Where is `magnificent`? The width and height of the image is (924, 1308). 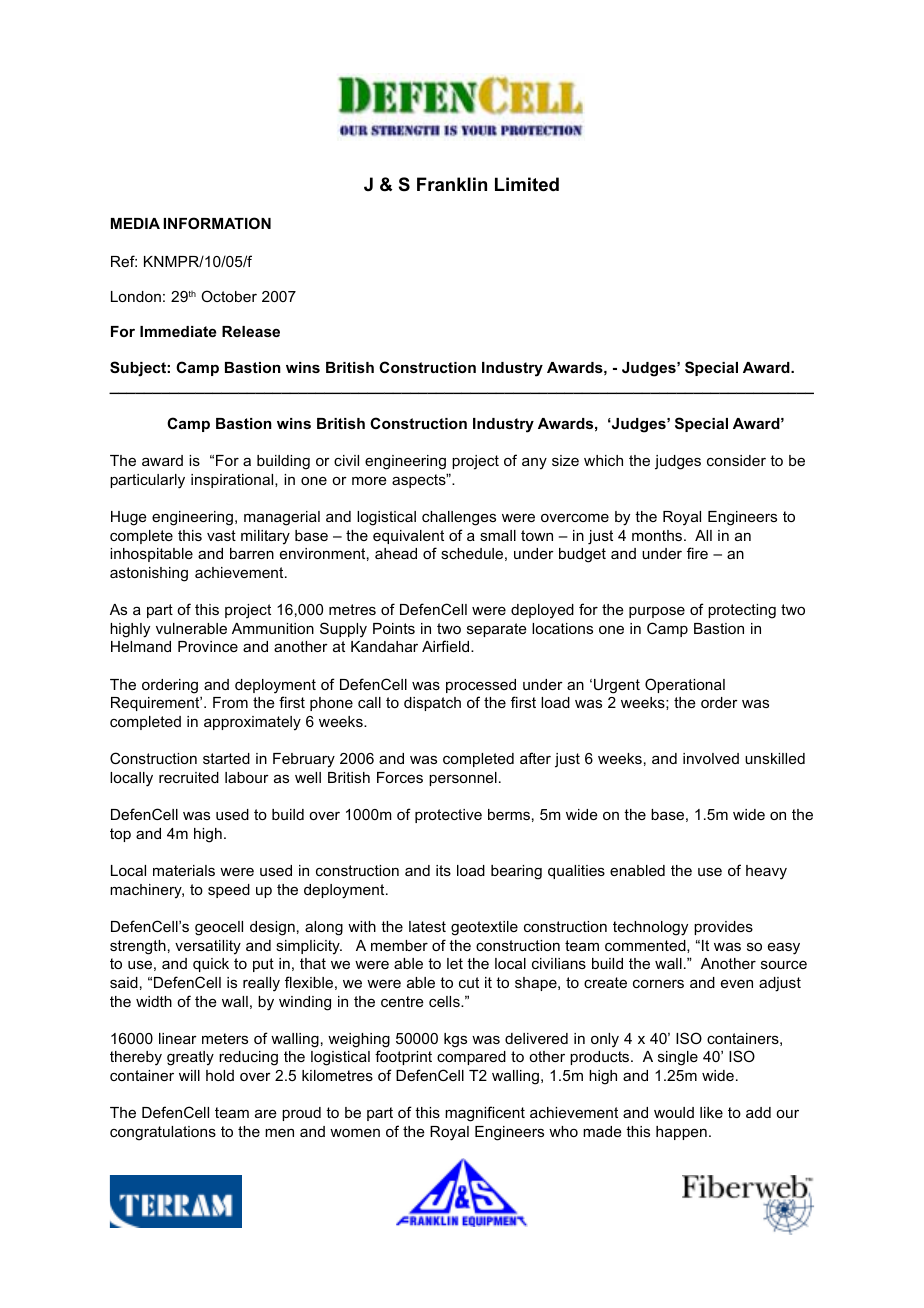 magnificent is located at coordinates (485, 1114).
